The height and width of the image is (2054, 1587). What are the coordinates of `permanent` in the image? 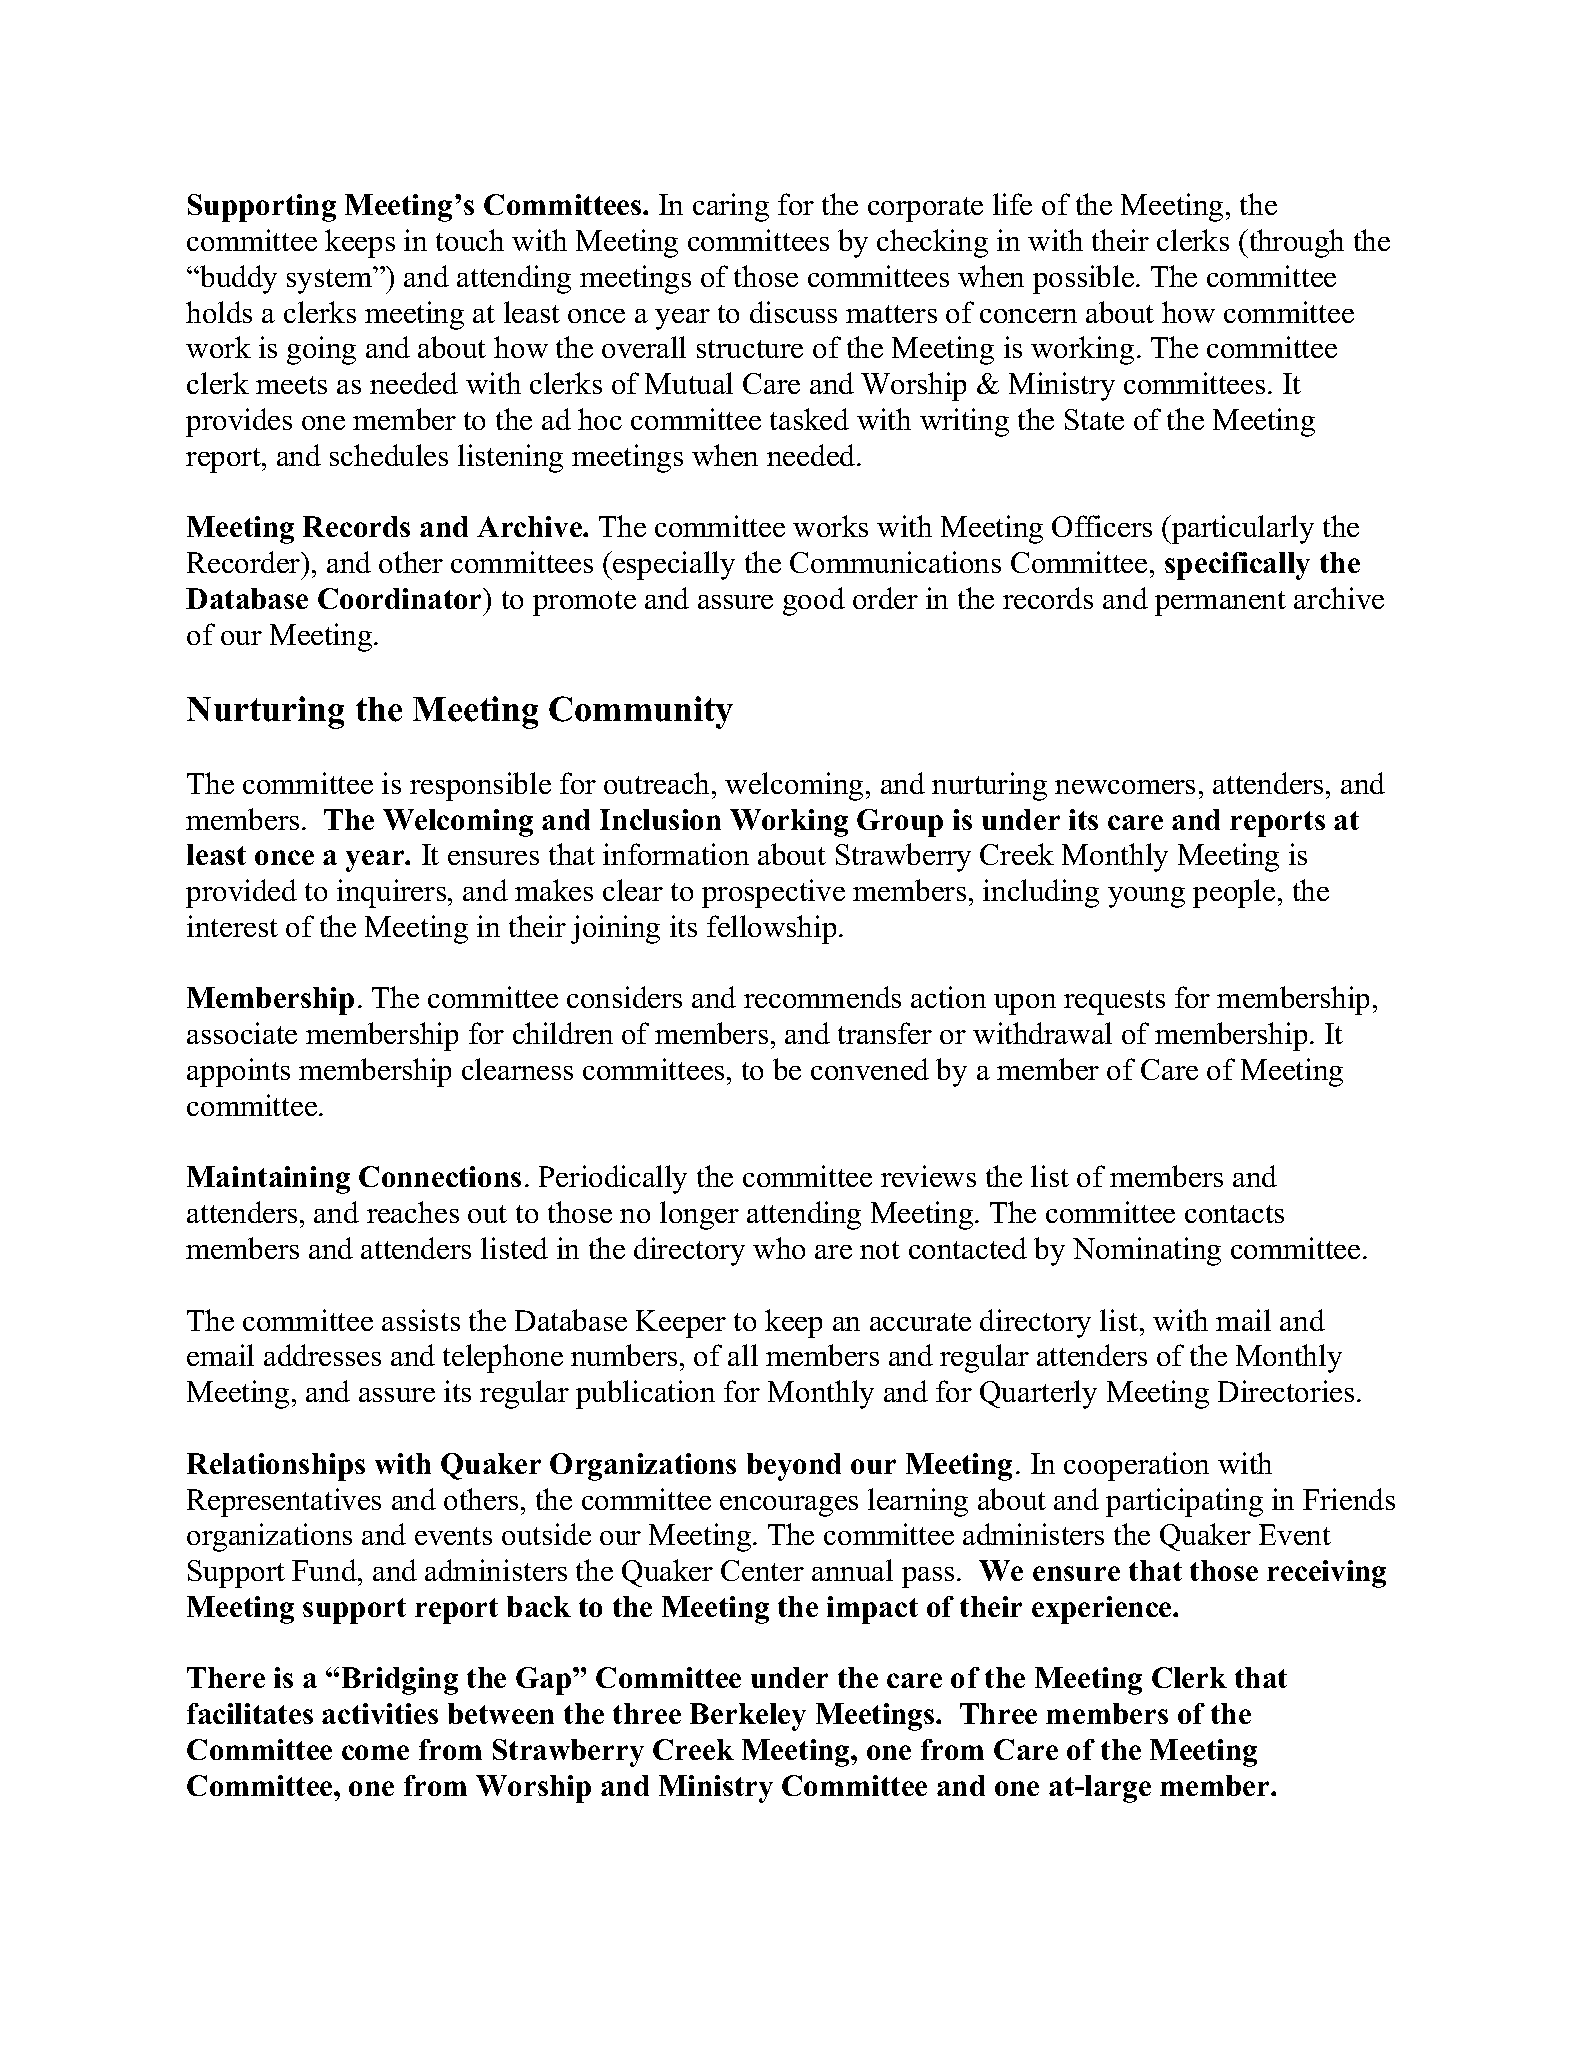 It's located at (1220, 603).
